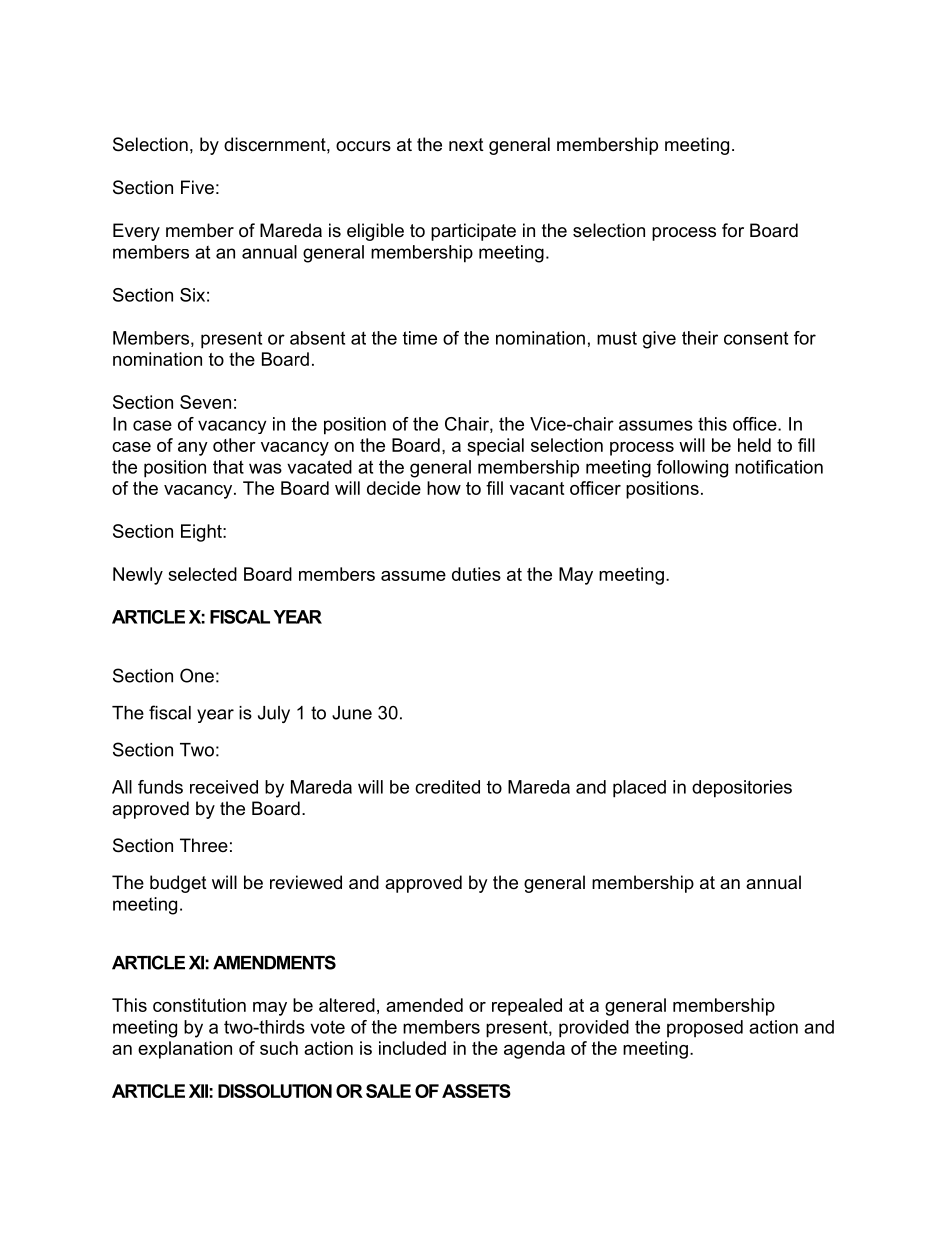 Image resolution: width=952 pixels, height=1233 pixels. What do you see at coordinates (705, 1029) in the document?
I see `proposed` at bounding box center [705, 1029].
